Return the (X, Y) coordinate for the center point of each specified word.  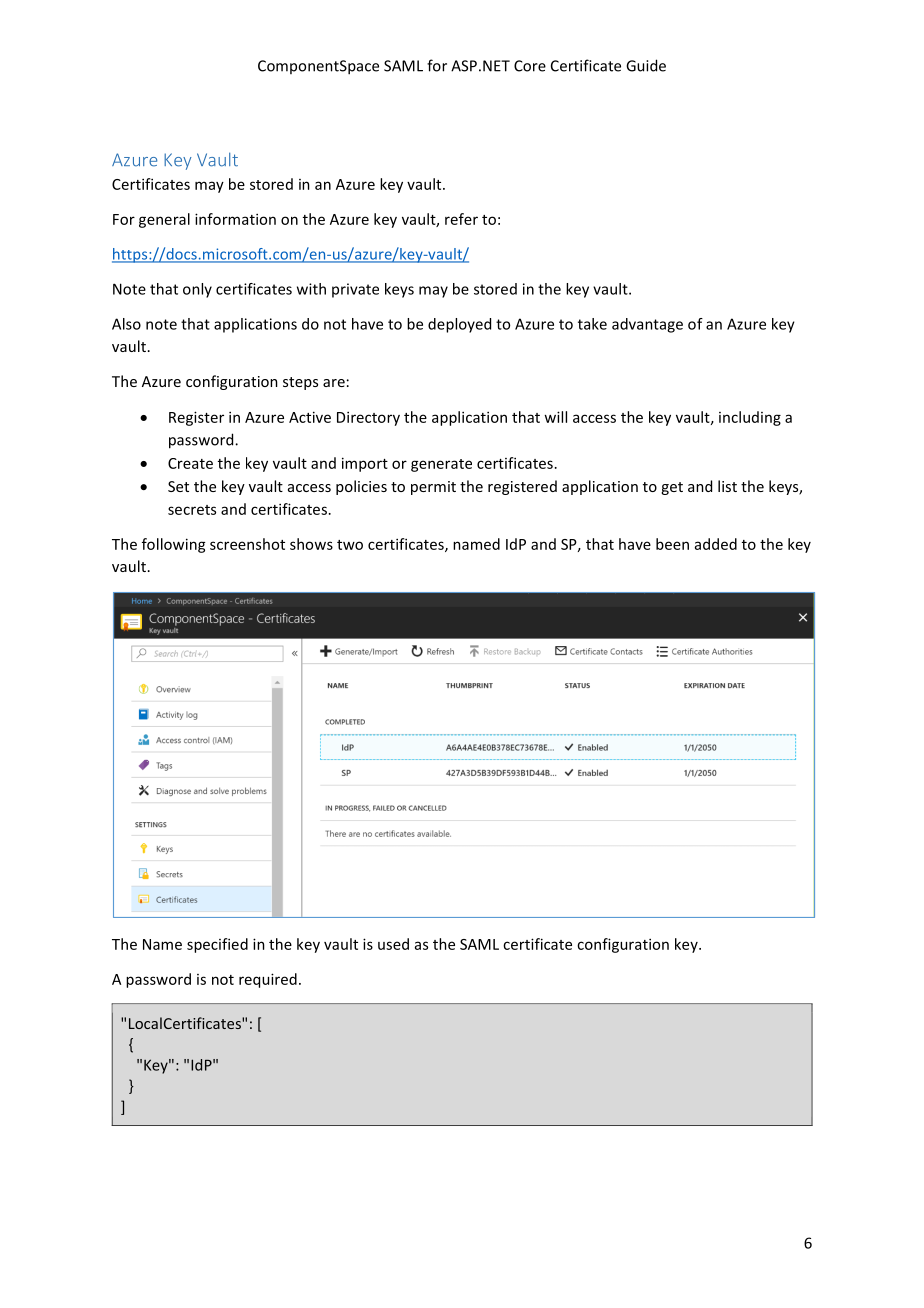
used (393, 944)
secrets (192, 510)
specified (217, 945)
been (672, 544)
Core (530, 66)
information (235, 219)
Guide (646, 65)
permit (433, 488)
